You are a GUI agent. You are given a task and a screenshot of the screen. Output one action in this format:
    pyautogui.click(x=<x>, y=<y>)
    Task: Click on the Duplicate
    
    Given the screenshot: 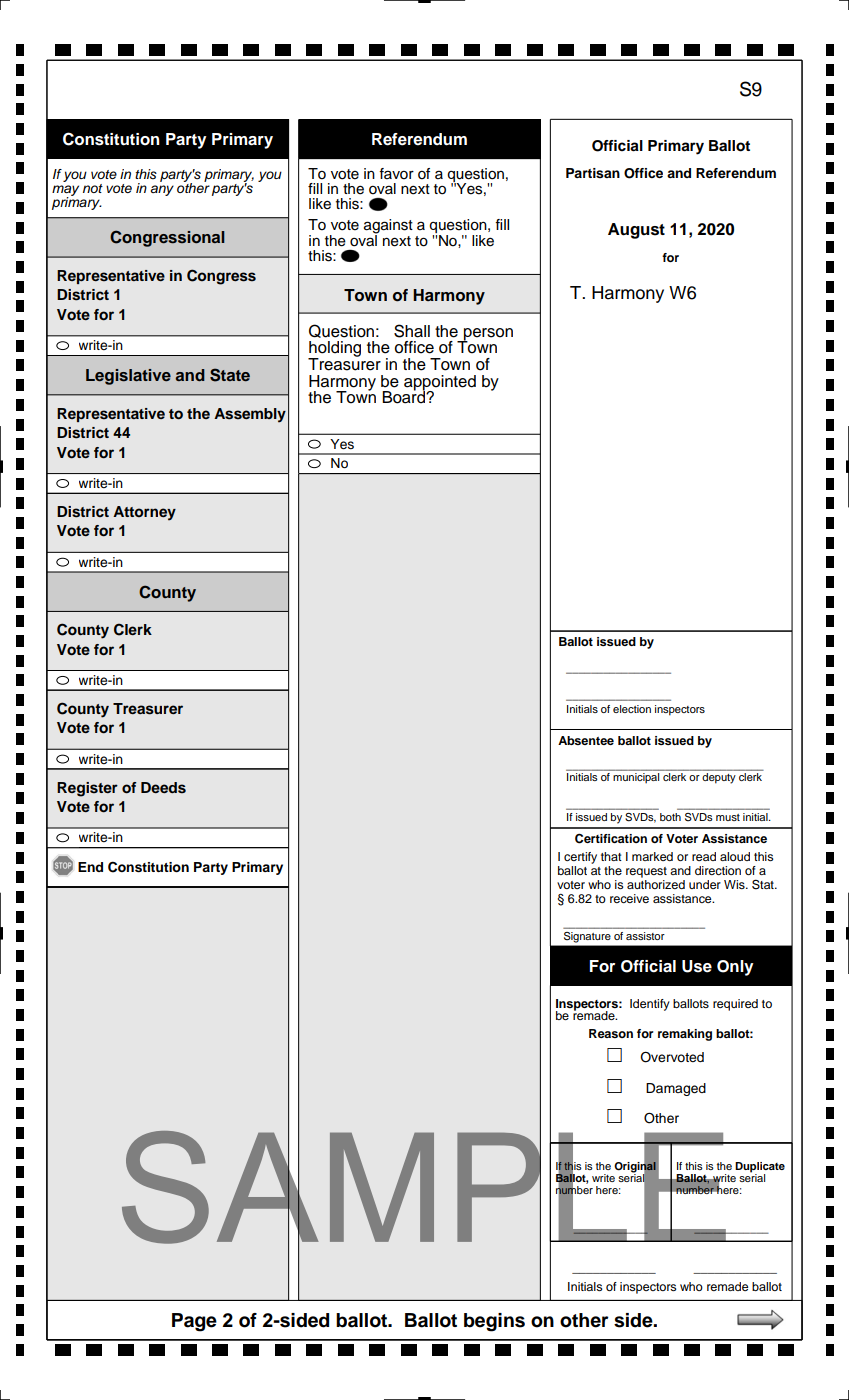 What is the action you would take?
    pyautogui.click(x=760, y=1167)
